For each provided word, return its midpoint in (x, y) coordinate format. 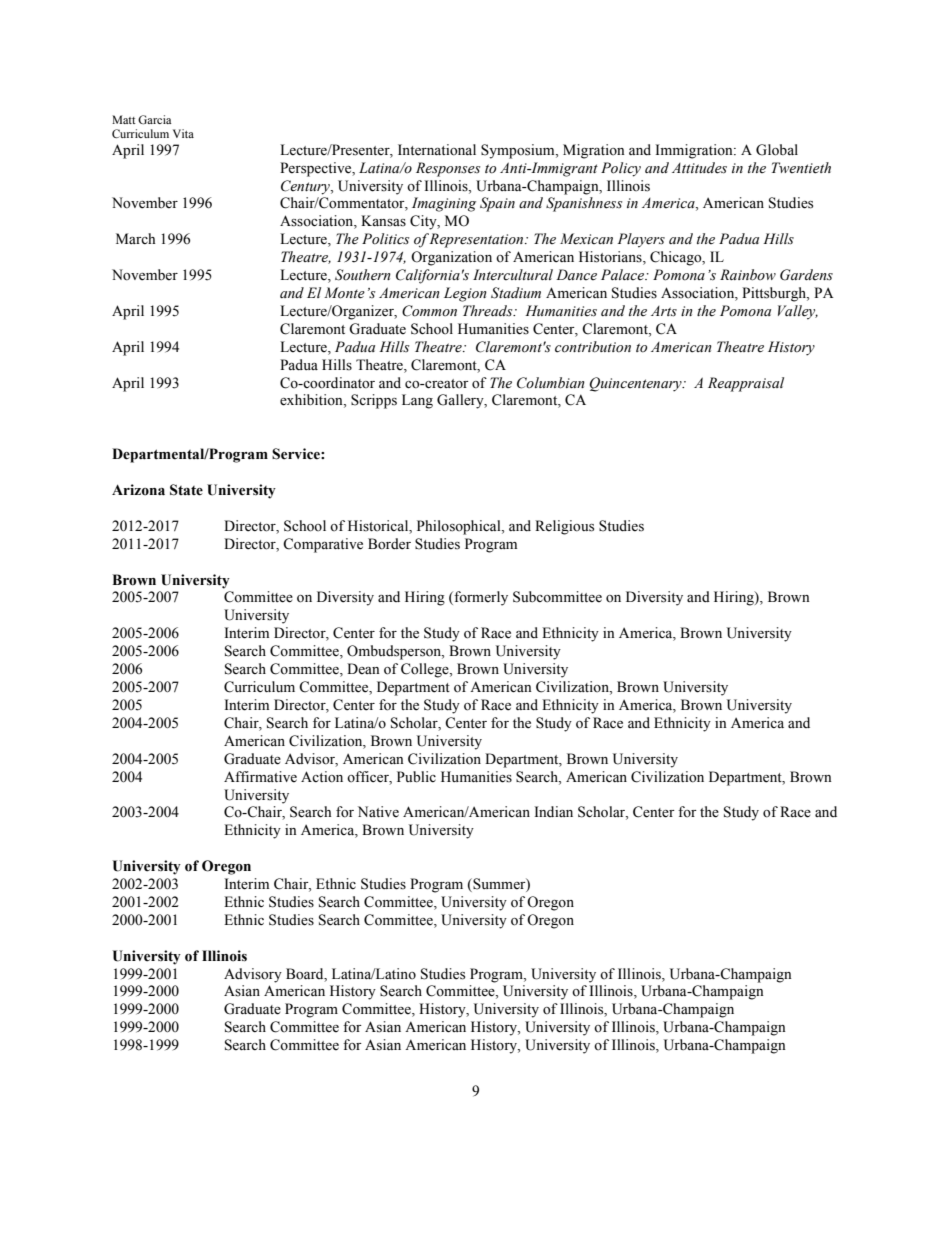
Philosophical (460, 527)
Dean (363, 669)
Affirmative (260, 777)
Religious (564, 527)
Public (416, 777)
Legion (465, 294)
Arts (664, 311)
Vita (183, 133)
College (426, 670)
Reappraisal (746, 384)
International (437, 150)
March (135, 238)
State (186, 490)
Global (777, 150)
